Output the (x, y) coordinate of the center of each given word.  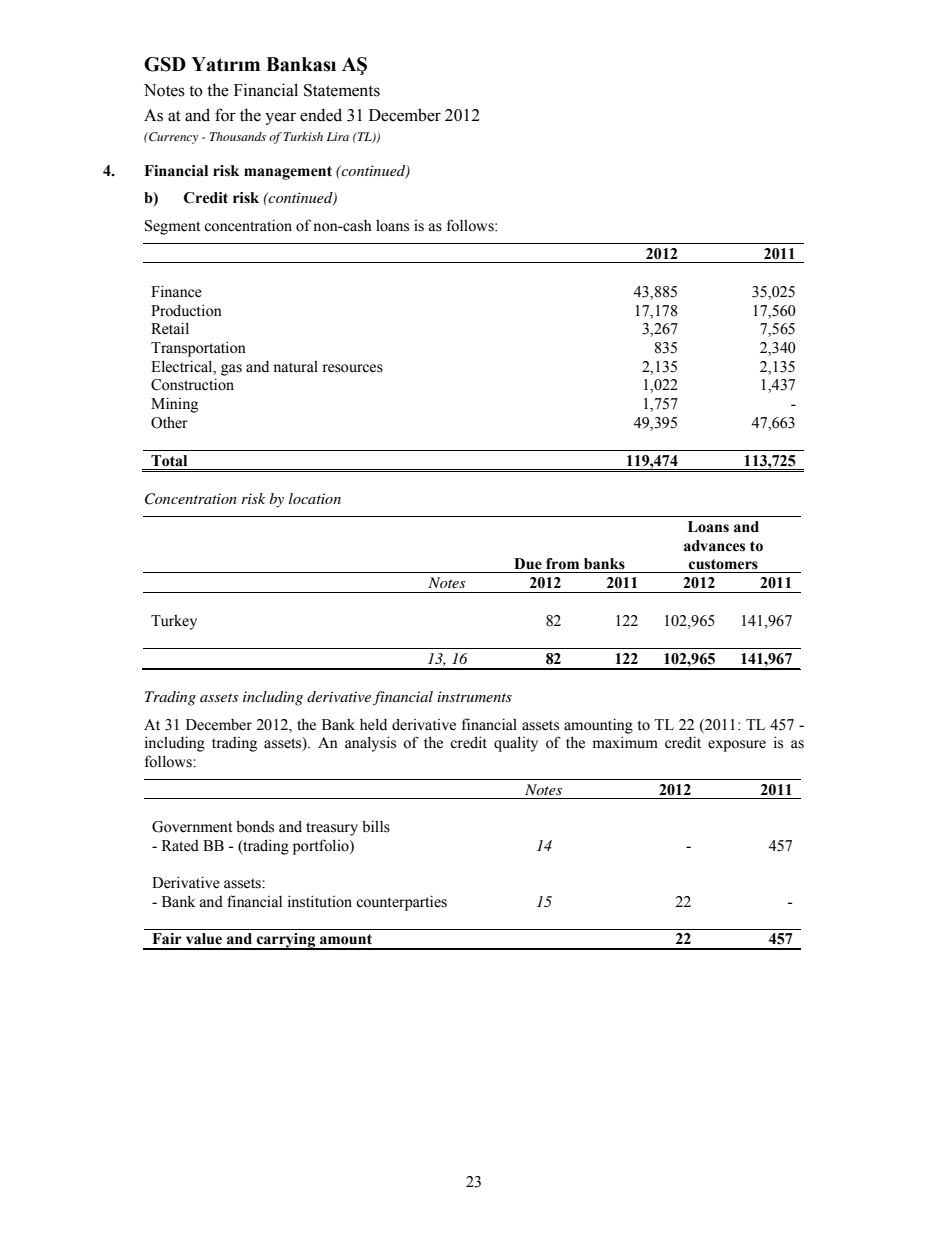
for (225, 115)
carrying (286, 941)
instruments (474, 696)
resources (352, 368)
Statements (342, 90)
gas (231, 370)
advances (714, 546)
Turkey (174, 622)
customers (723, 564)
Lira (338, 136)
